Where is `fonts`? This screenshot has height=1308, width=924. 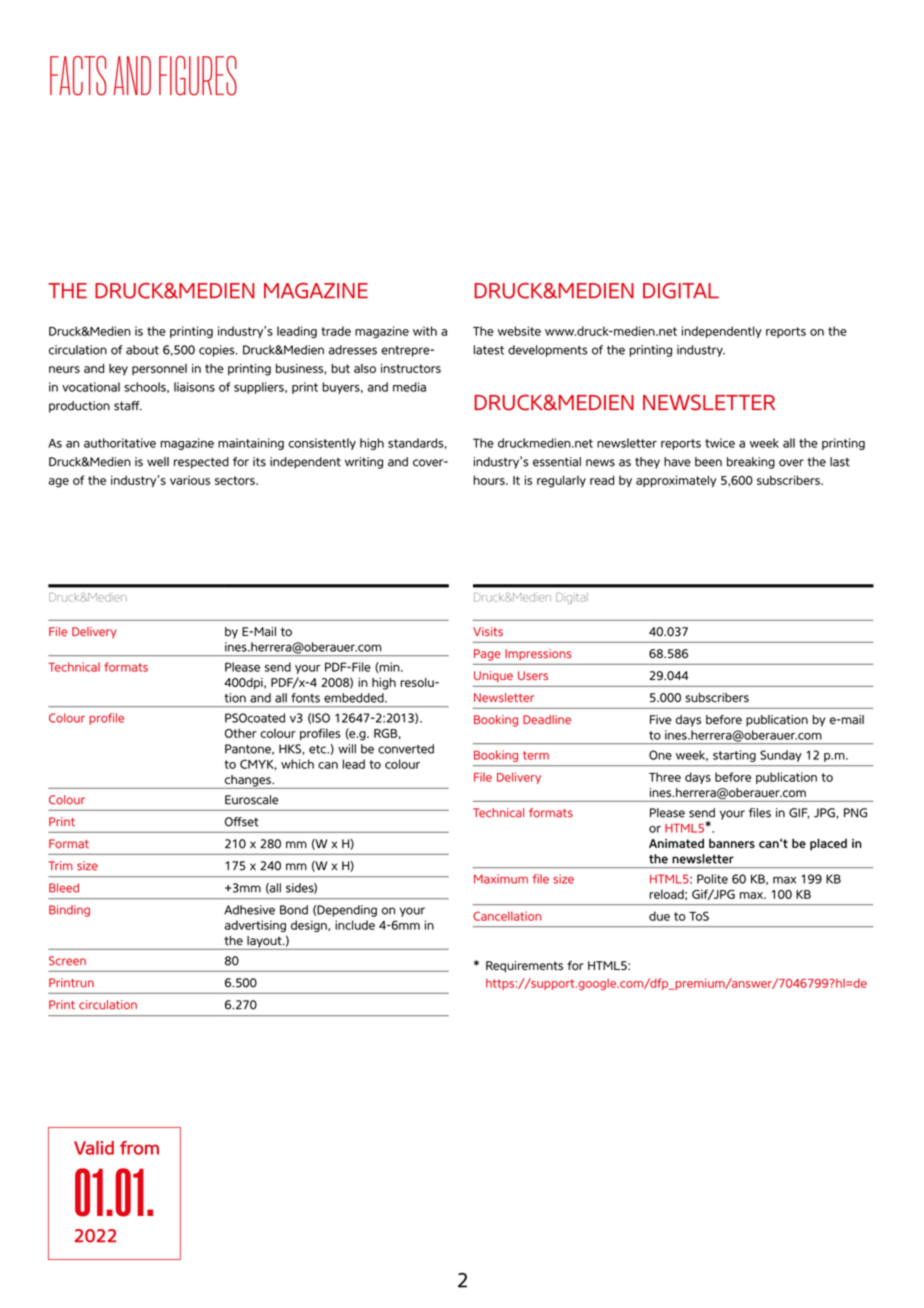 fonts is located at coordinates (305, 698).
